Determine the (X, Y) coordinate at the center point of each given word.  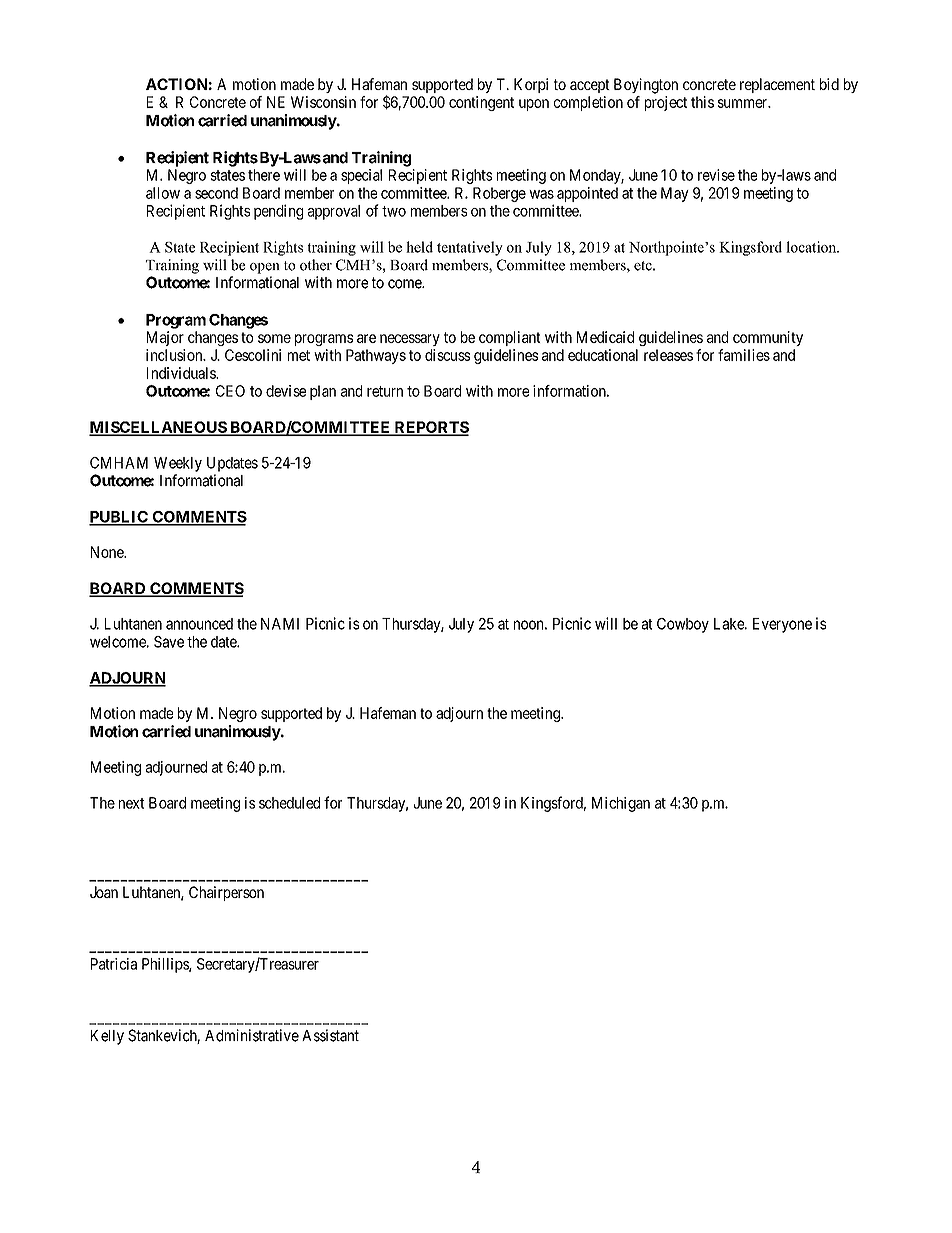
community (768, 338)
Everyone (782, 625)
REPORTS (430, 428)
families (744, 355)
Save (169, 642)
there (264, 175)
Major (165, 338)
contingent (481, 103)
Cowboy (683, 625)
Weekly (178, 464)
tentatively (470, 248)
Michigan (621, 804)
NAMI (280, 624)
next (131, 803)
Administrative (252, 1035)
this (702, 102)
